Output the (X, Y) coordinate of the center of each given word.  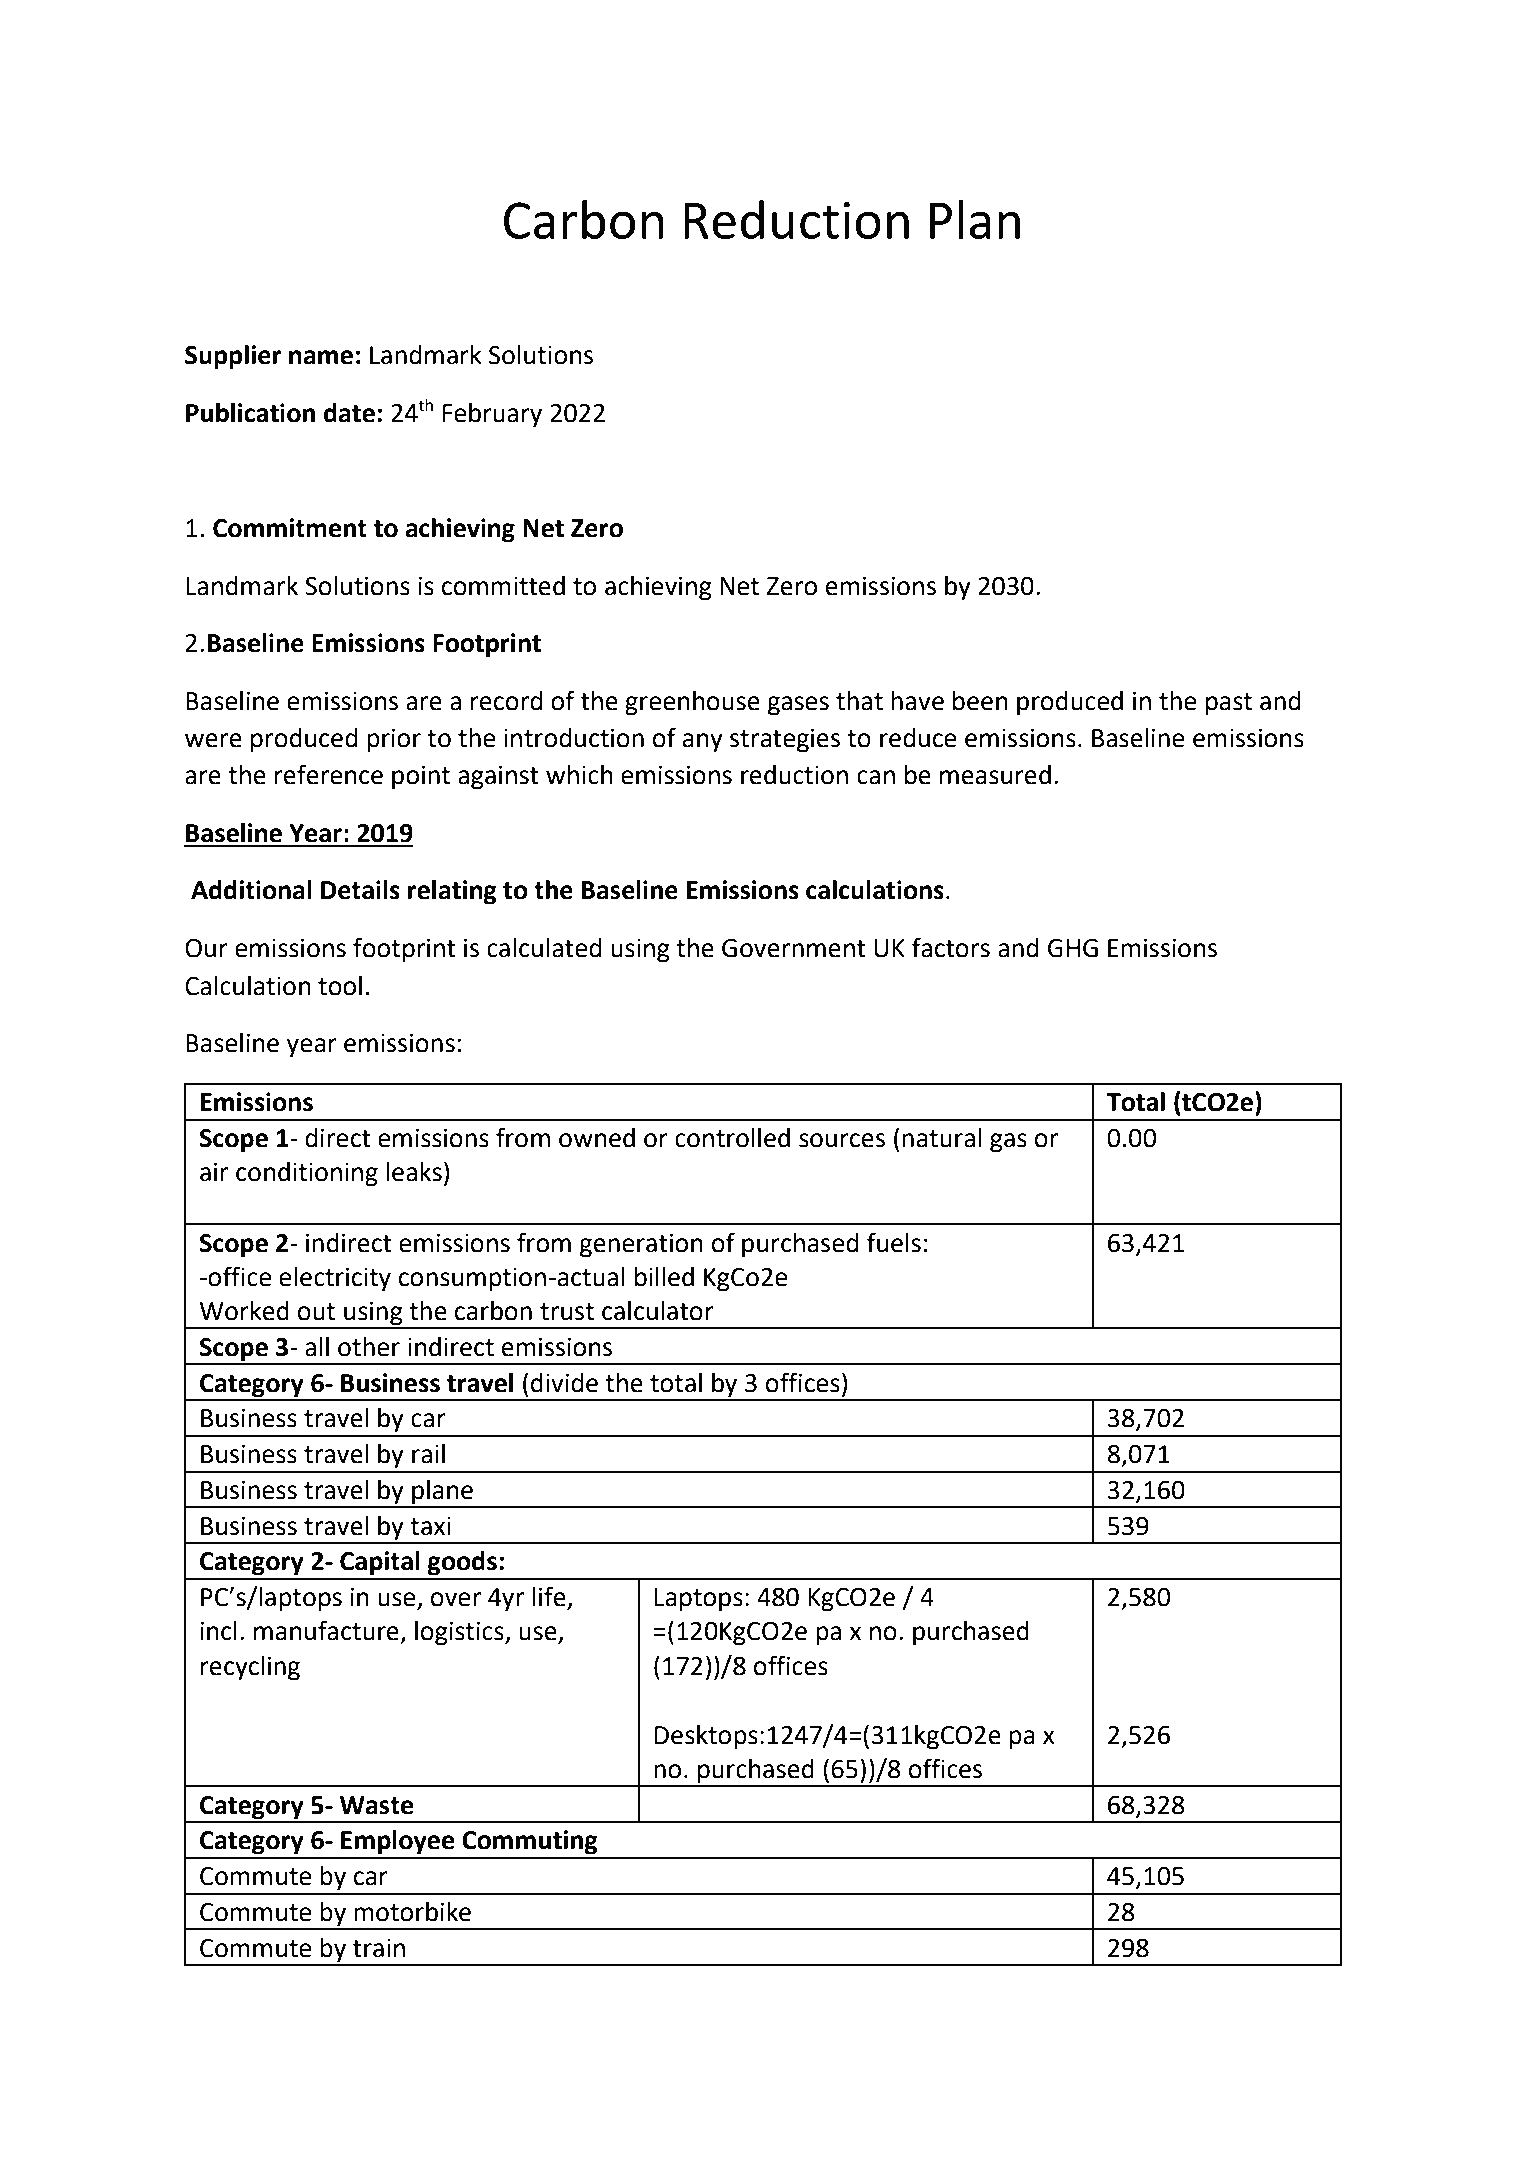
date (349, 413)
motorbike (412, 1912)
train (379, 1948)
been (980, 701)
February (492, 415)
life (550, 1597)
